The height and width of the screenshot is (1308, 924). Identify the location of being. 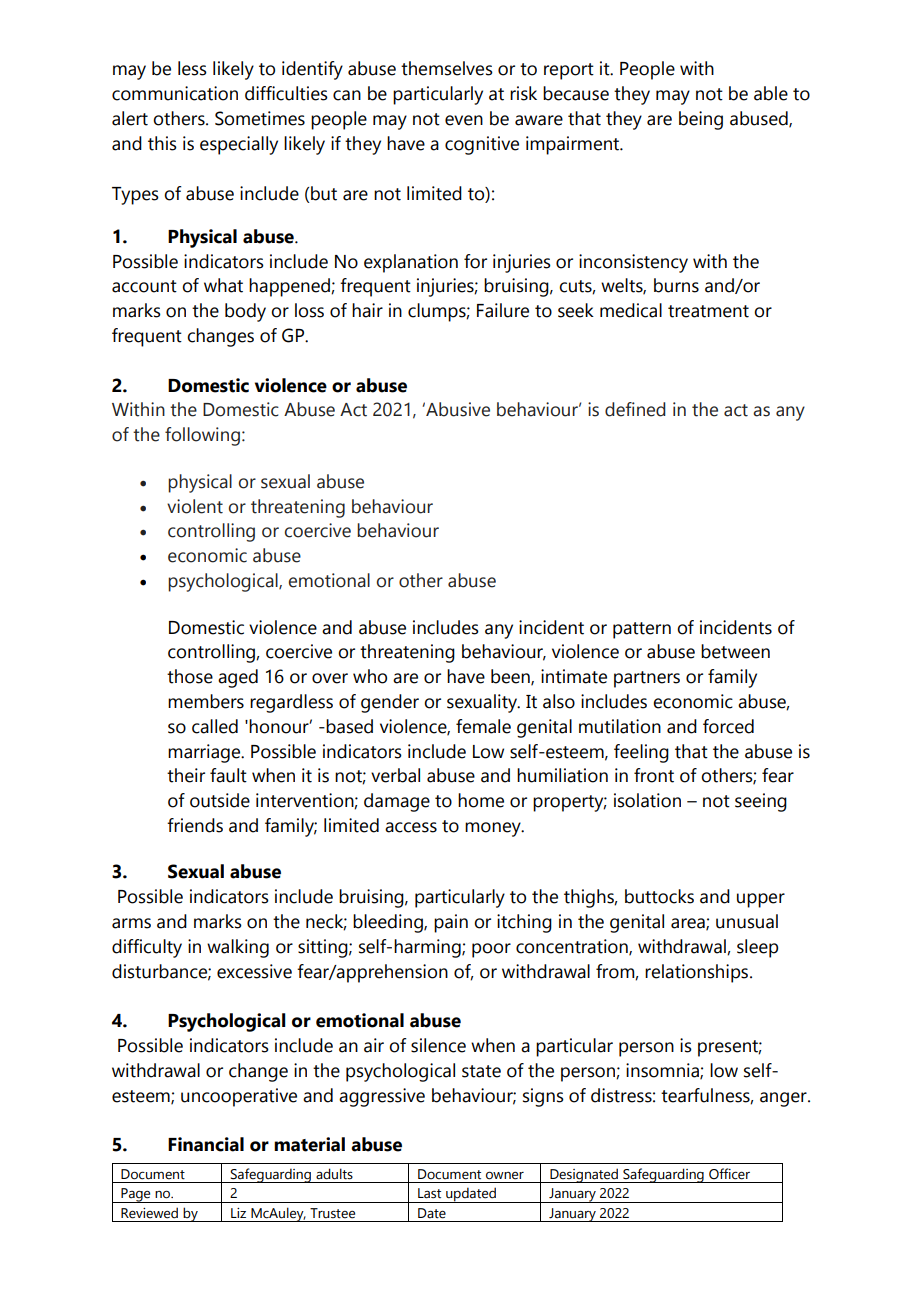
(701, 120).
